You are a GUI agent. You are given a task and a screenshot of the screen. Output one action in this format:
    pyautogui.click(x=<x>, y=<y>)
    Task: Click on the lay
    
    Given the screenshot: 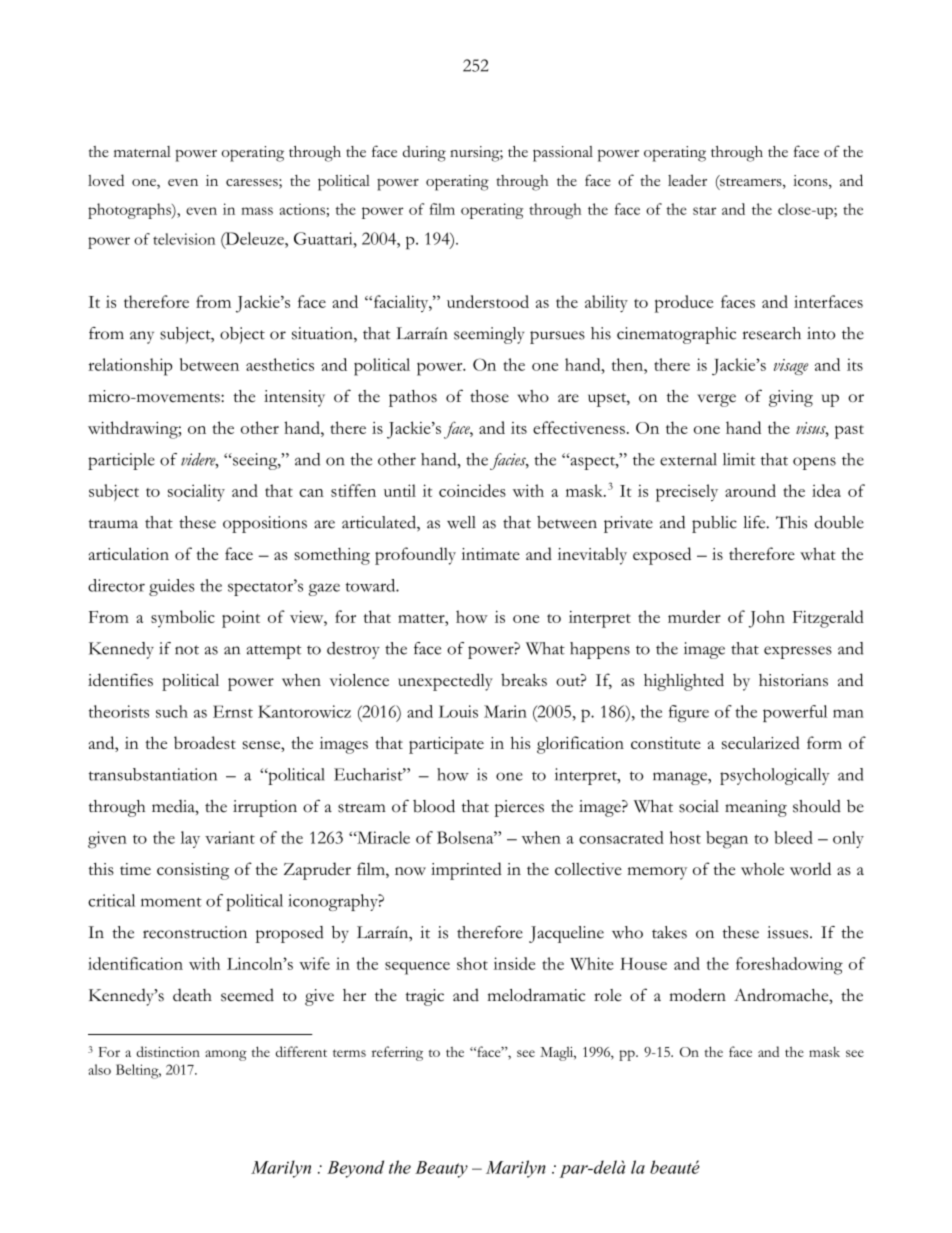 What is the action you would take?
    pyautogui.click(x=190, y=839)
